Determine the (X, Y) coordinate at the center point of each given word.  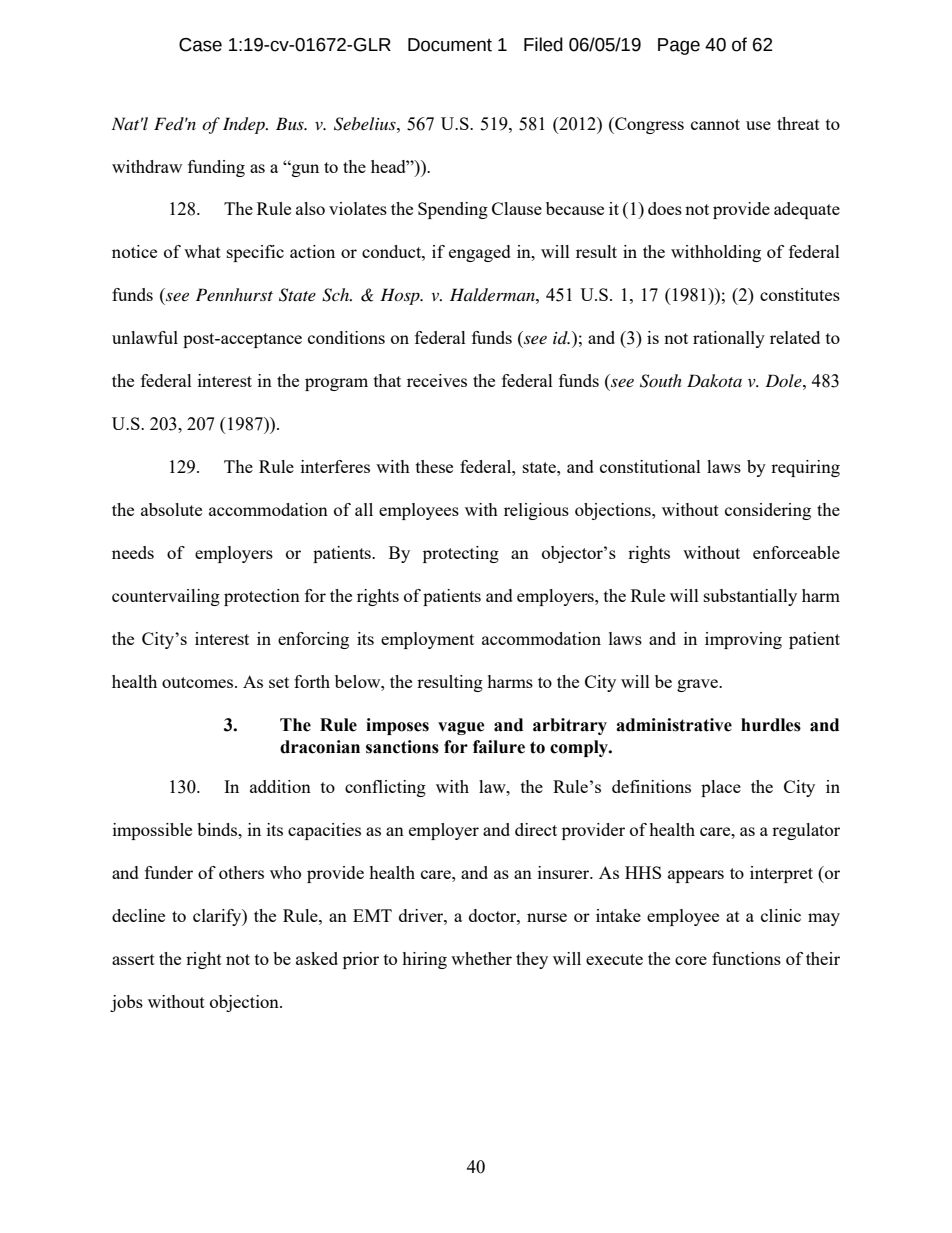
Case (200, 45)
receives (437, 380)
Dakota (714, 380)
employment (427, 640)
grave (698, 685)
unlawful (145, 337)
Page (679, 46)
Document (450, 45)
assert (133, 959)
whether (481, 958)
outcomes (199, 682)
